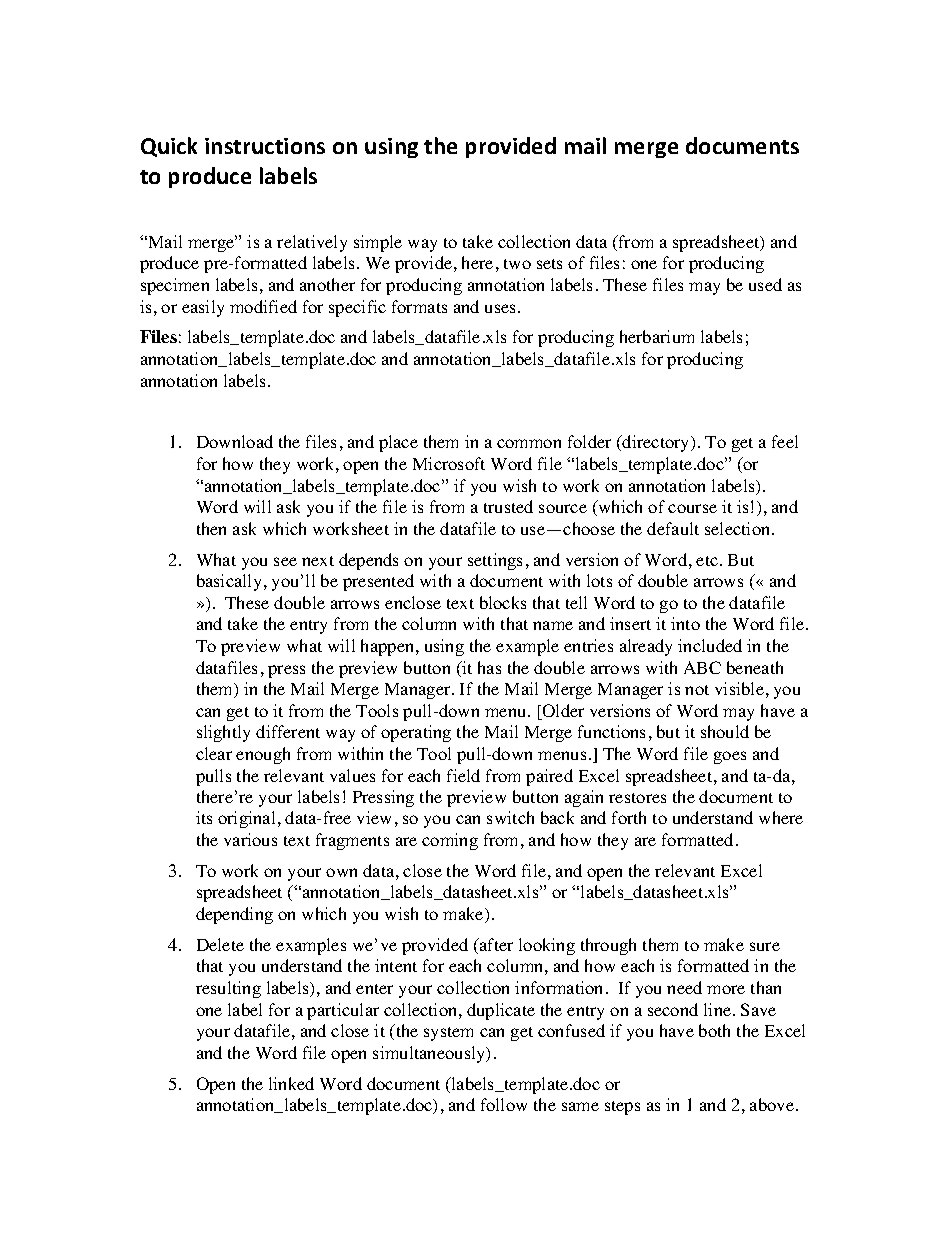 The height and width of the screenshot is (1233, 952). Describe the element at coordinates (489, 667) in the screenshot. I see `has` at that location.
